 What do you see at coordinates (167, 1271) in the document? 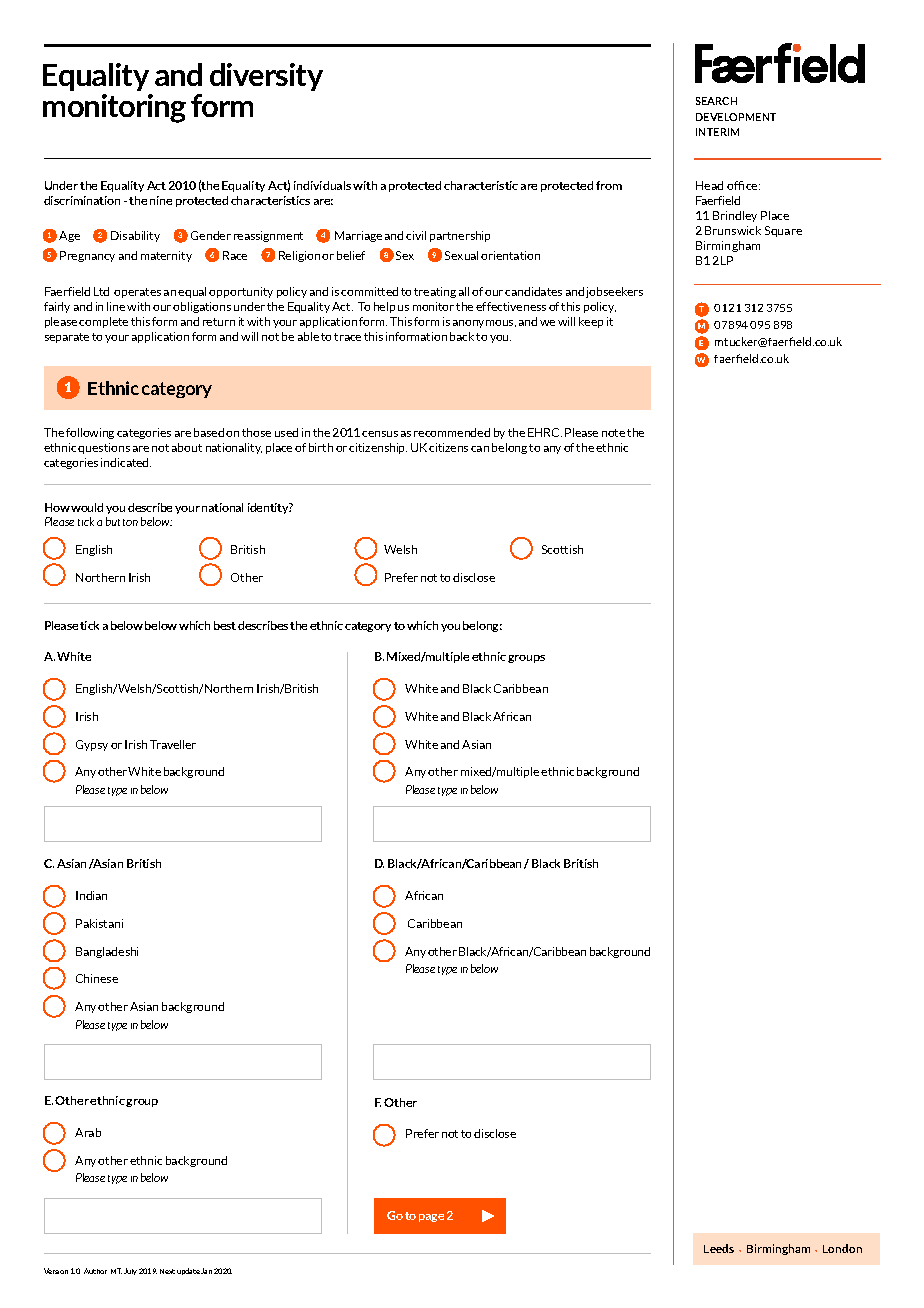
I see `Next` at bounding box center [167, 1271].
